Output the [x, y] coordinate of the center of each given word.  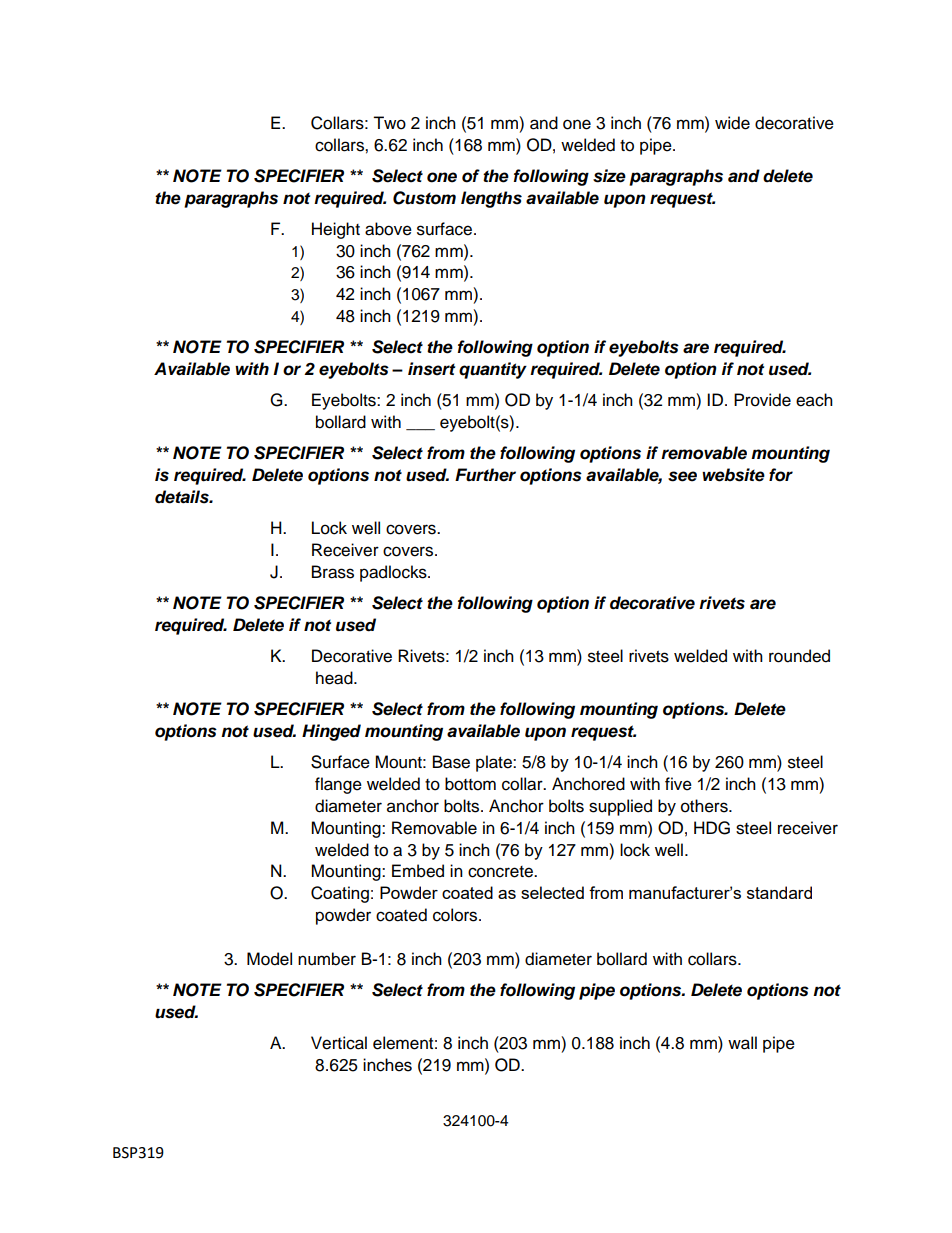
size [609, 176]
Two [389, 123]
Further [485, 475]
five [678, 784]
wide [732, 123]
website [733, 475]
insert [431, 369]
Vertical [339, 1043]
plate [495, 763]
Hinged [331, 732]
